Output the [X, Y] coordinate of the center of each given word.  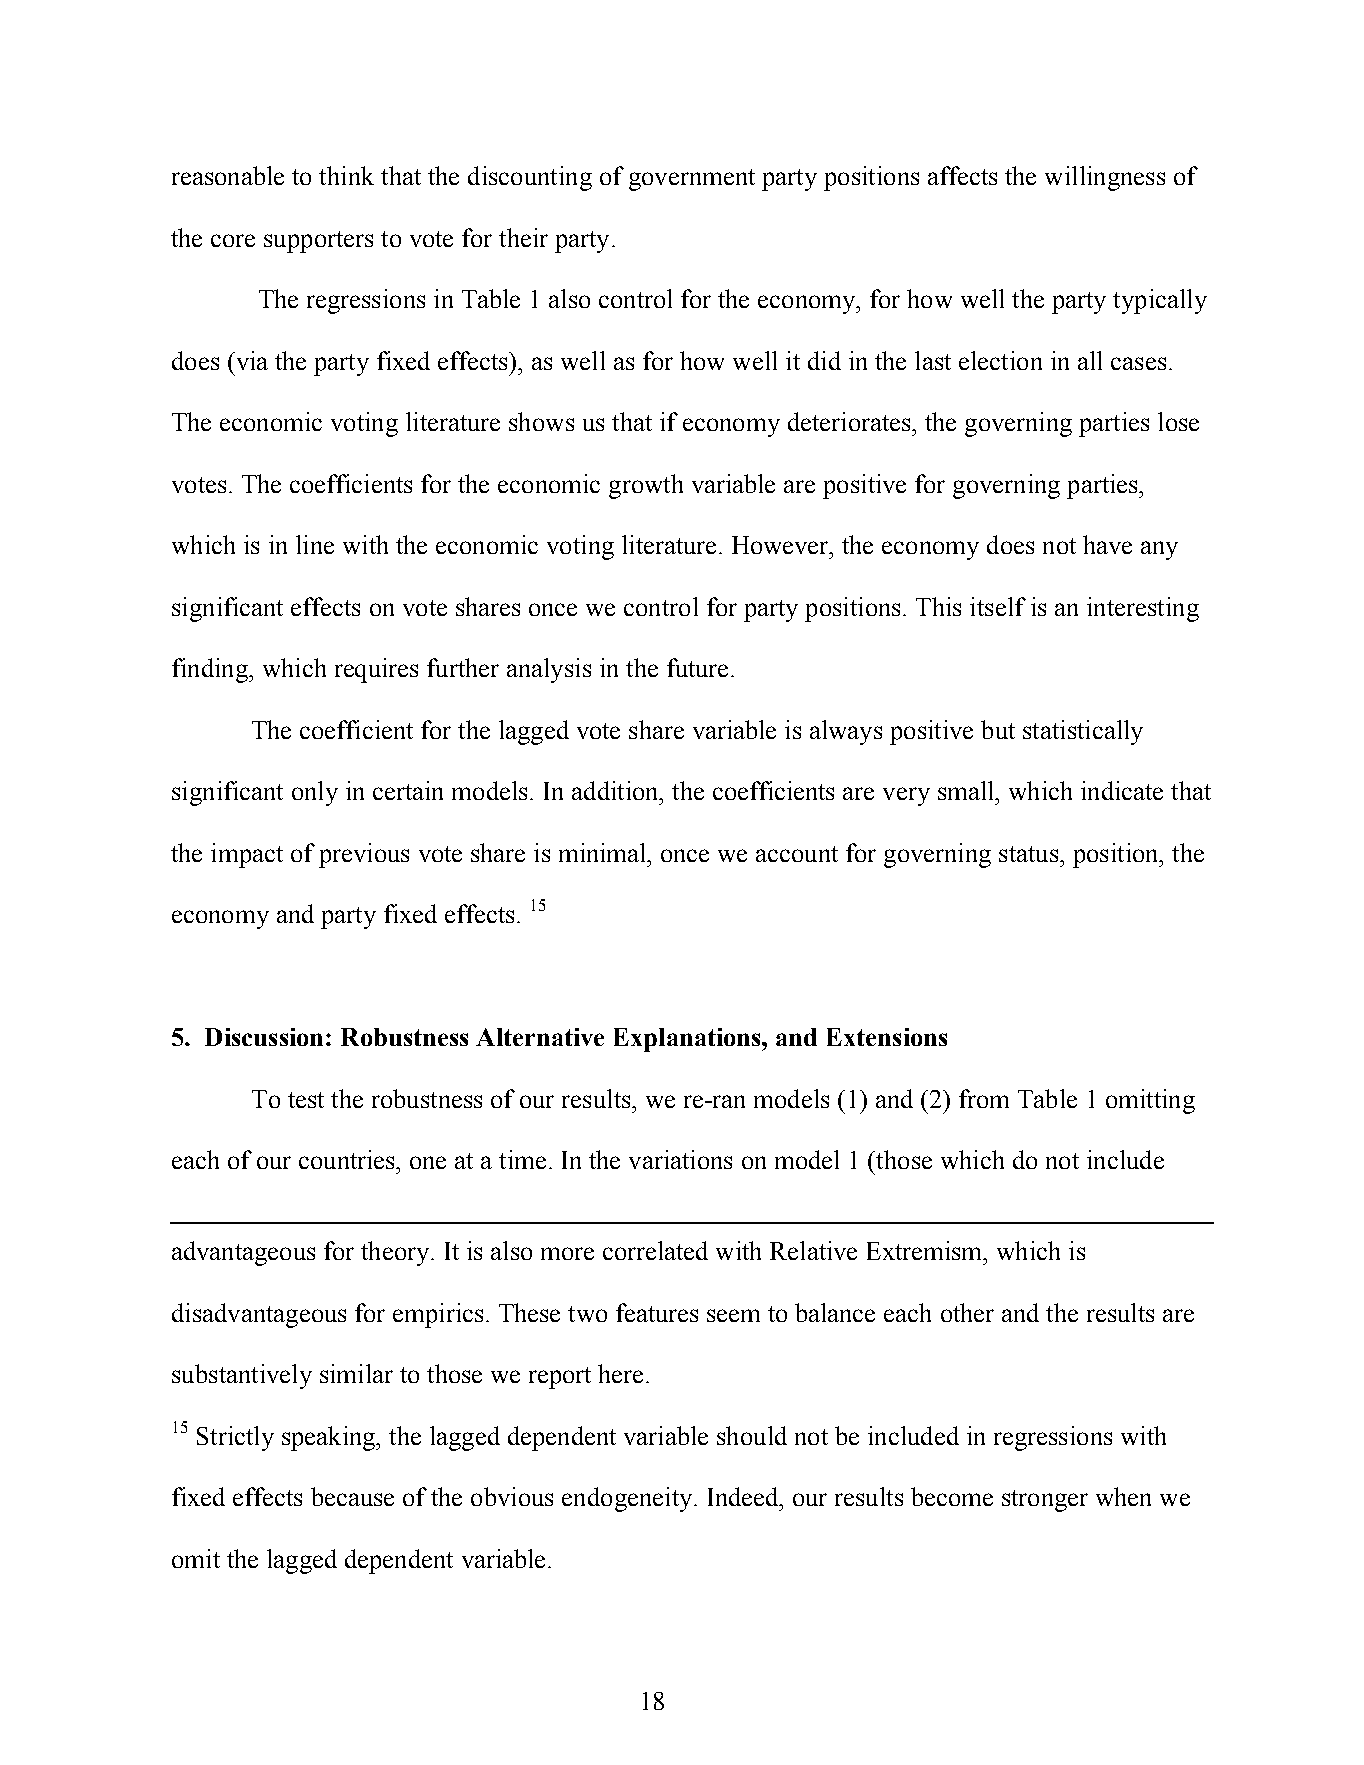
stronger [1045, 1501]
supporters [318, 242]
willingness [1105, 178]
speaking [330, 1438]
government [692, 180]
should [752, 1435]
